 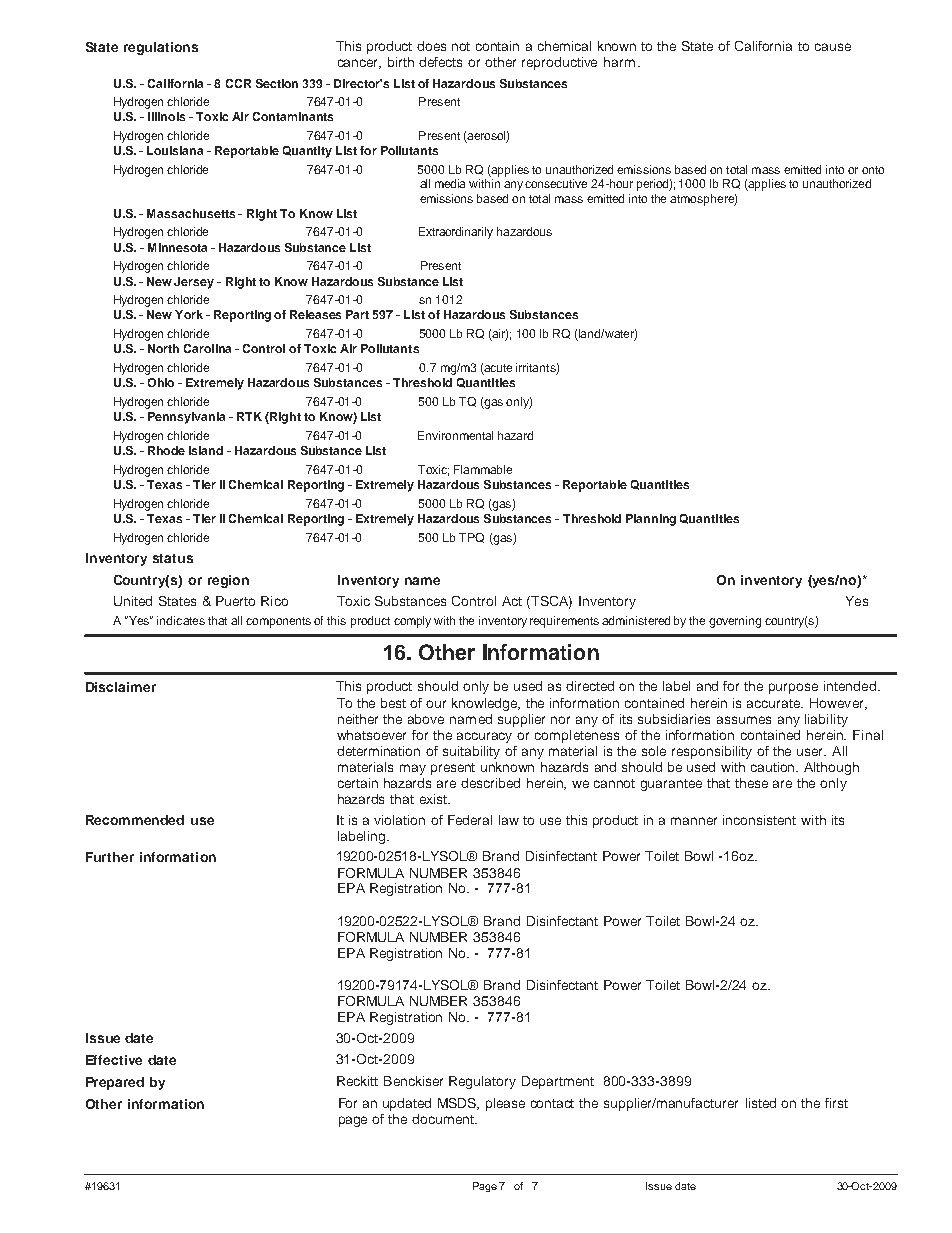 I want to click on Prepared, so click(x=115, y=1083).
